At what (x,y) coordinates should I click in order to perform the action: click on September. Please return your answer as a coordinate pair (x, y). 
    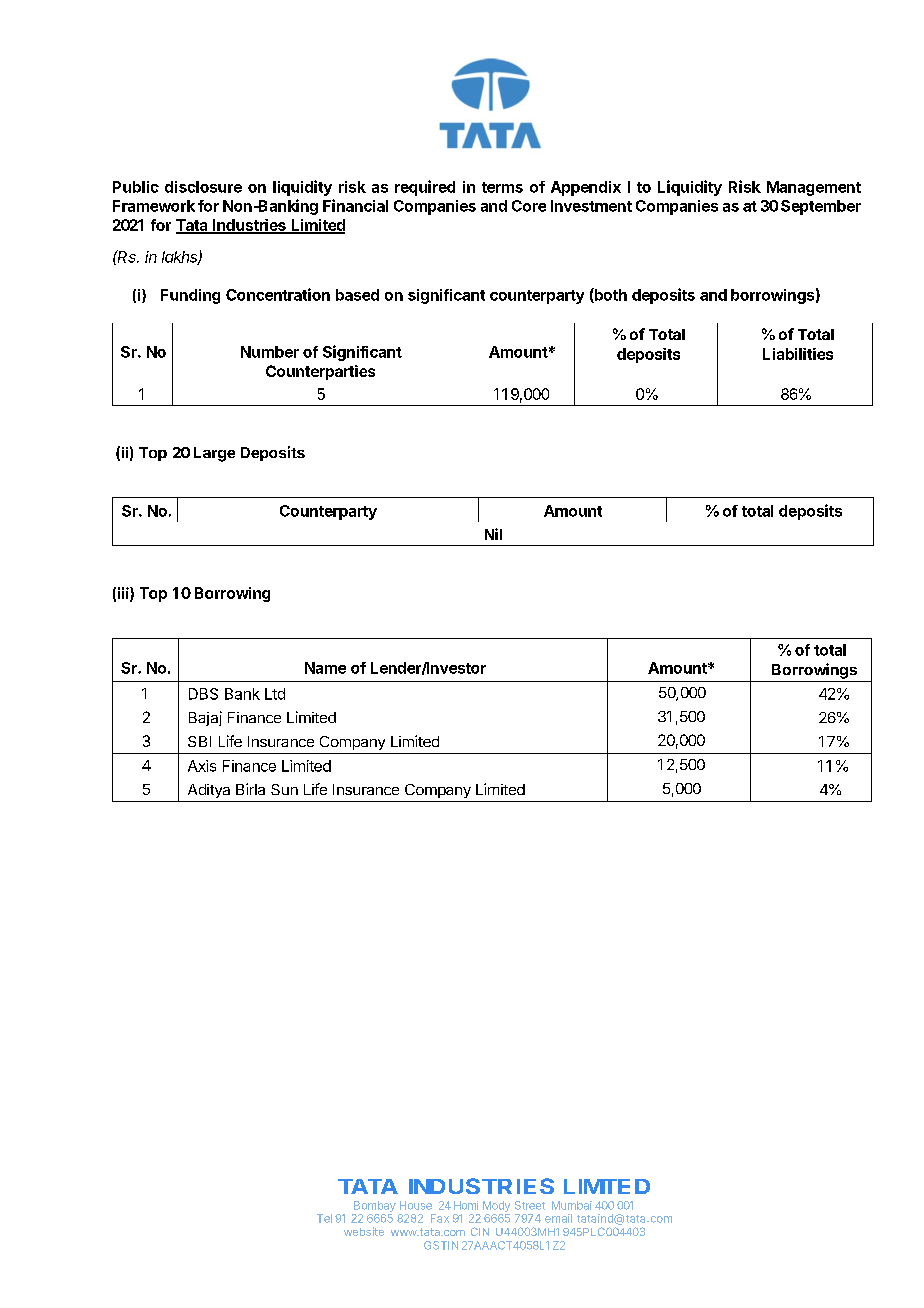
    Looking at the image, I should click on (821, 207).
